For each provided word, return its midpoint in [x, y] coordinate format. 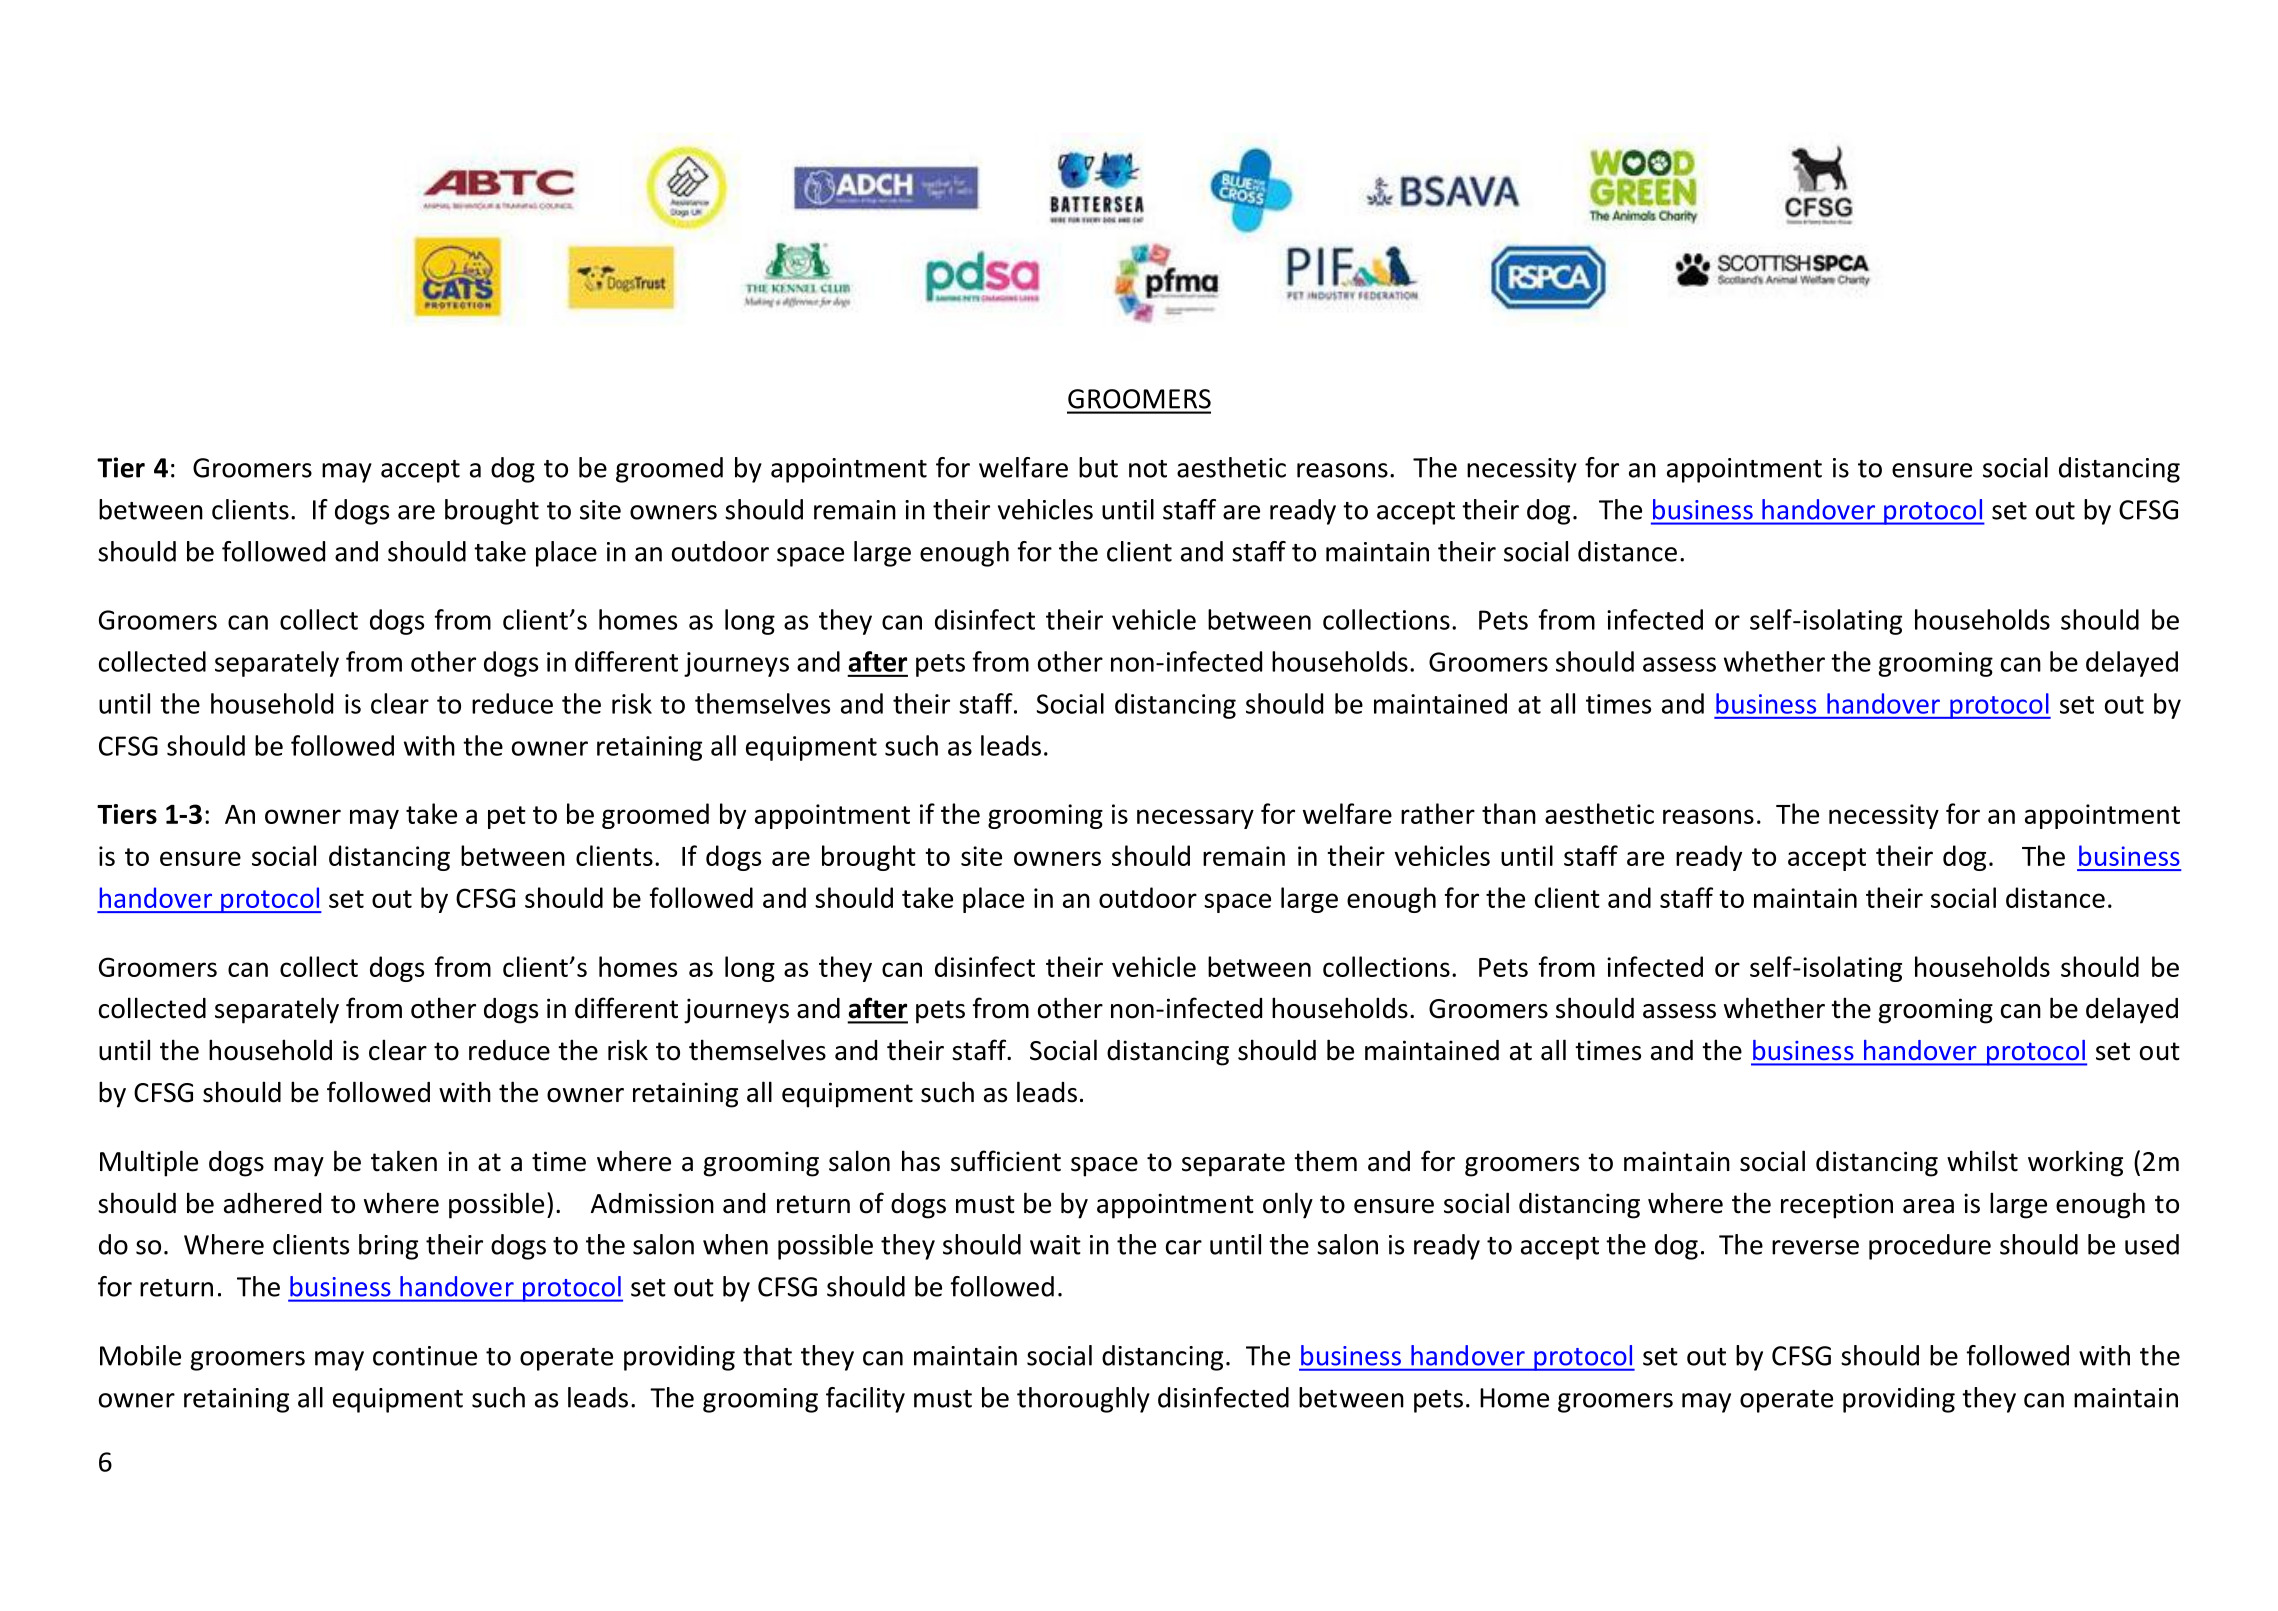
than [1509, 813]
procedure [1930, 1247]
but [1098, 467]
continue [425, 1356]
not [1148, 469]
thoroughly [1083, 1400]
